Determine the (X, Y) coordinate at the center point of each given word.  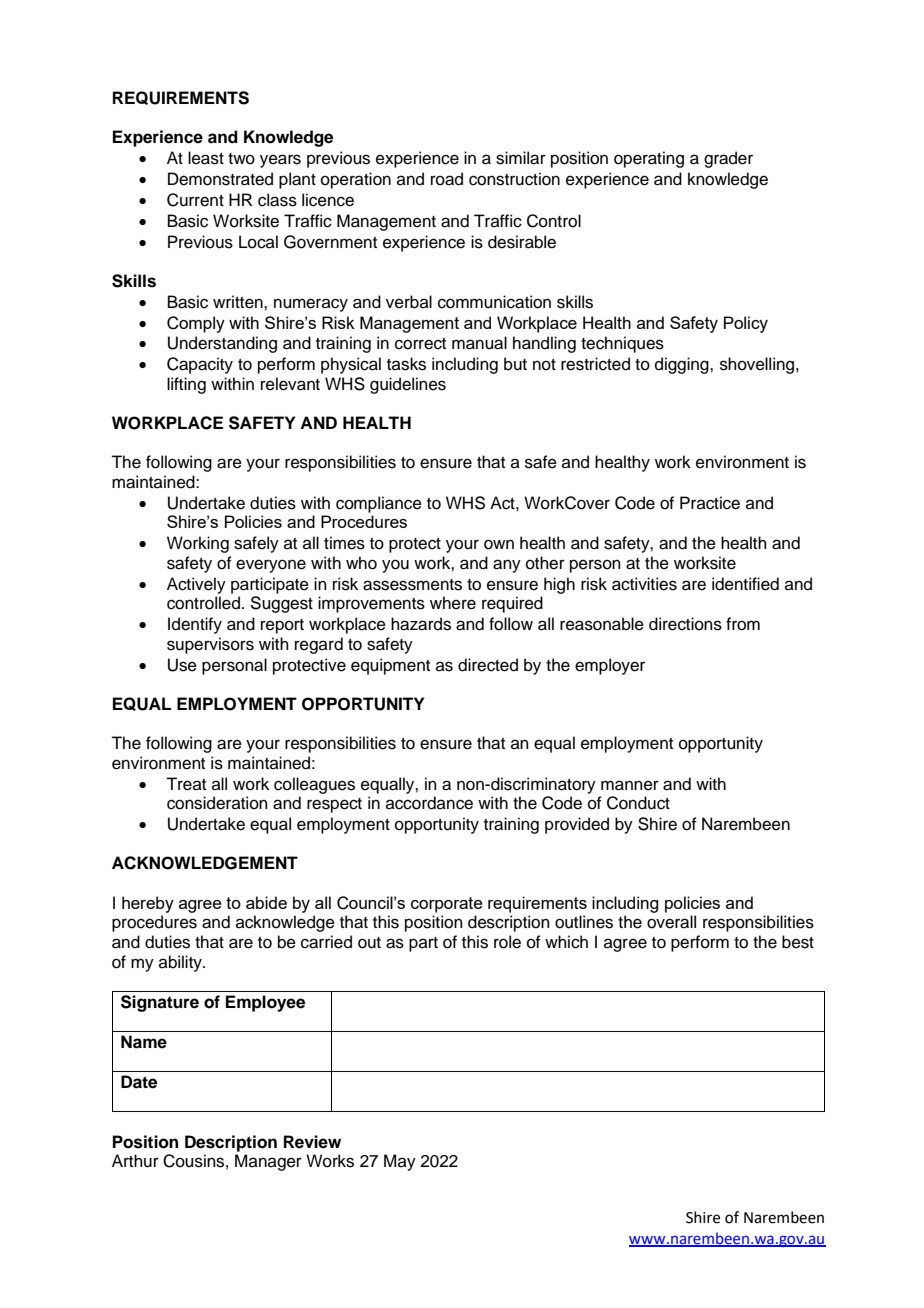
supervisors (210, 645)
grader (728, 159)
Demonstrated (220, 179)
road (447, 179)
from (743, 624)
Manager (268, 1162)
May (400, 1162)
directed (488, 665)
